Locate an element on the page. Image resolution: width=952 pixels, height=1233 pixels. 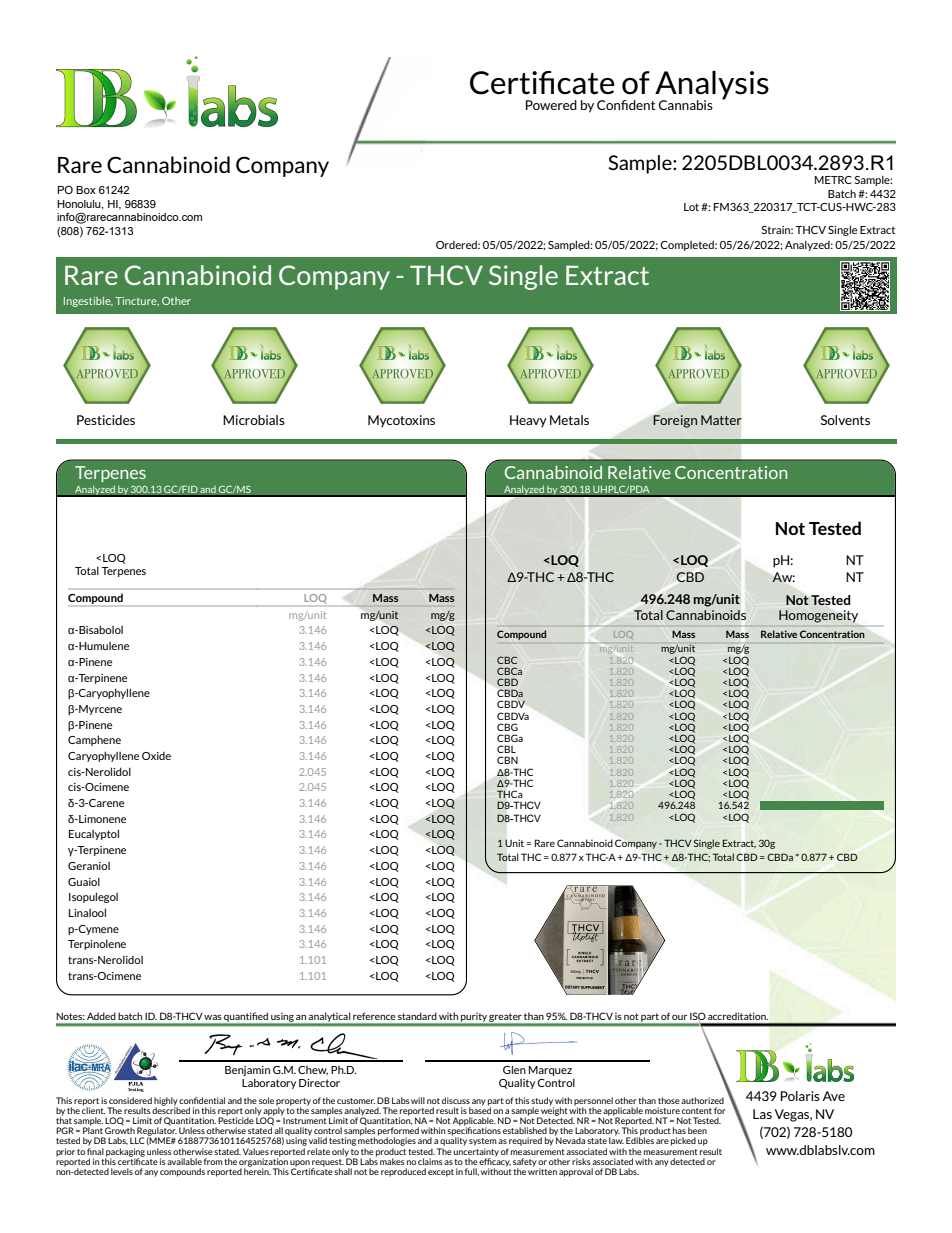
Glen is located at coordinates (514, 1069).
